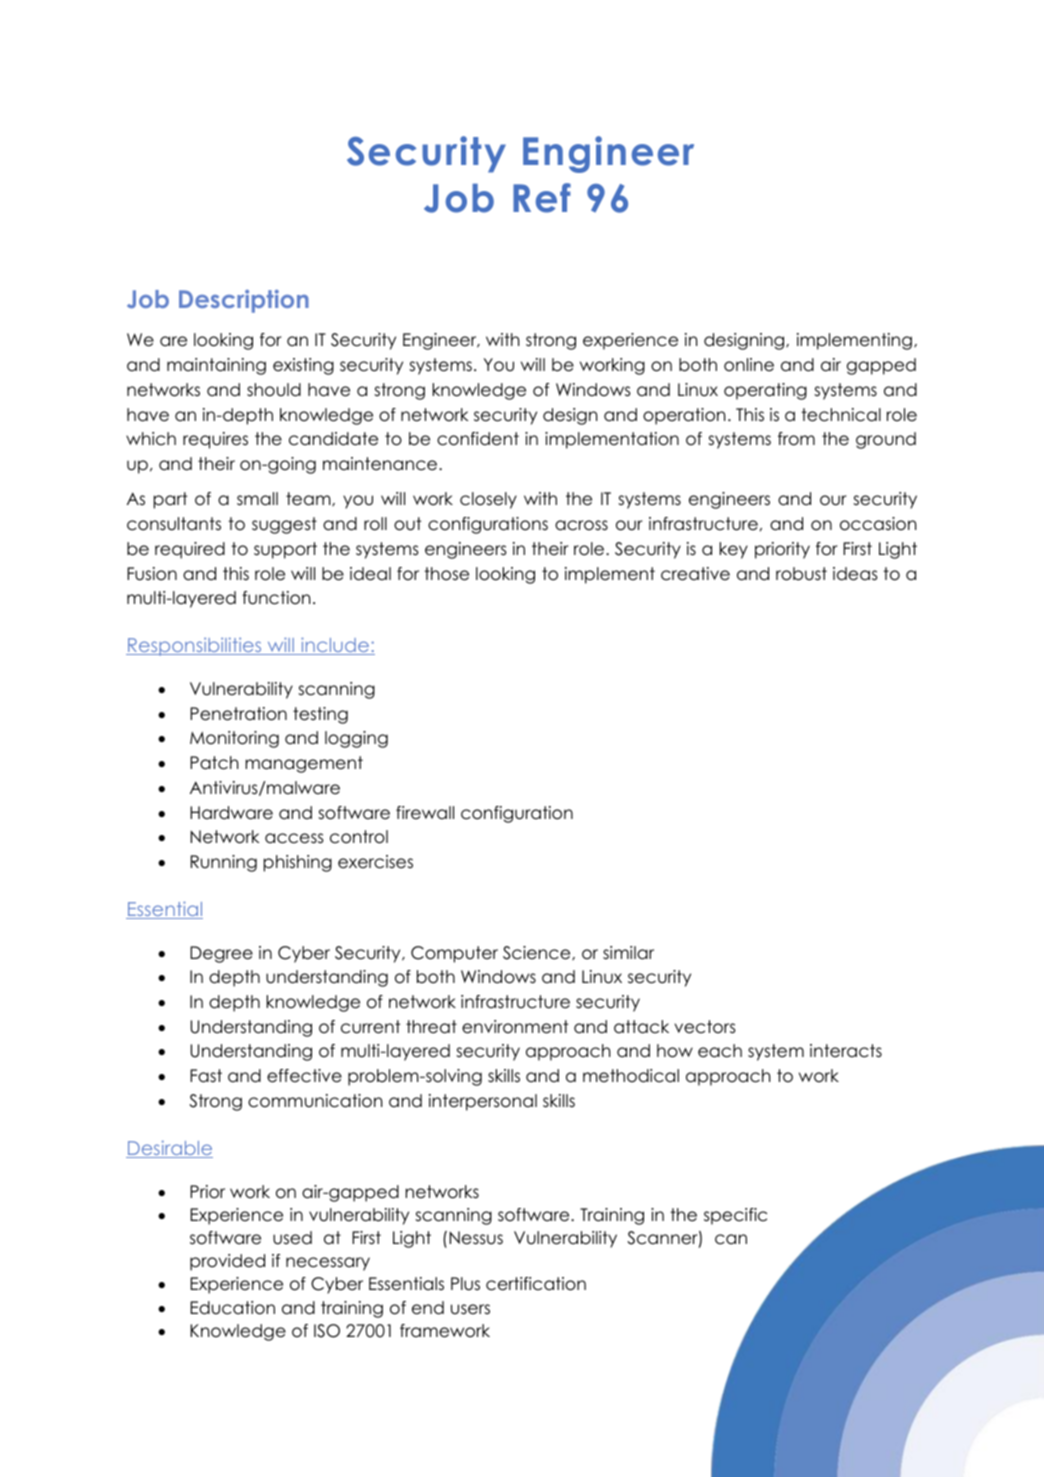  What do you see at coordinates (244, 301) in the image?
I see `Description` at bounding box center [244, 301].
